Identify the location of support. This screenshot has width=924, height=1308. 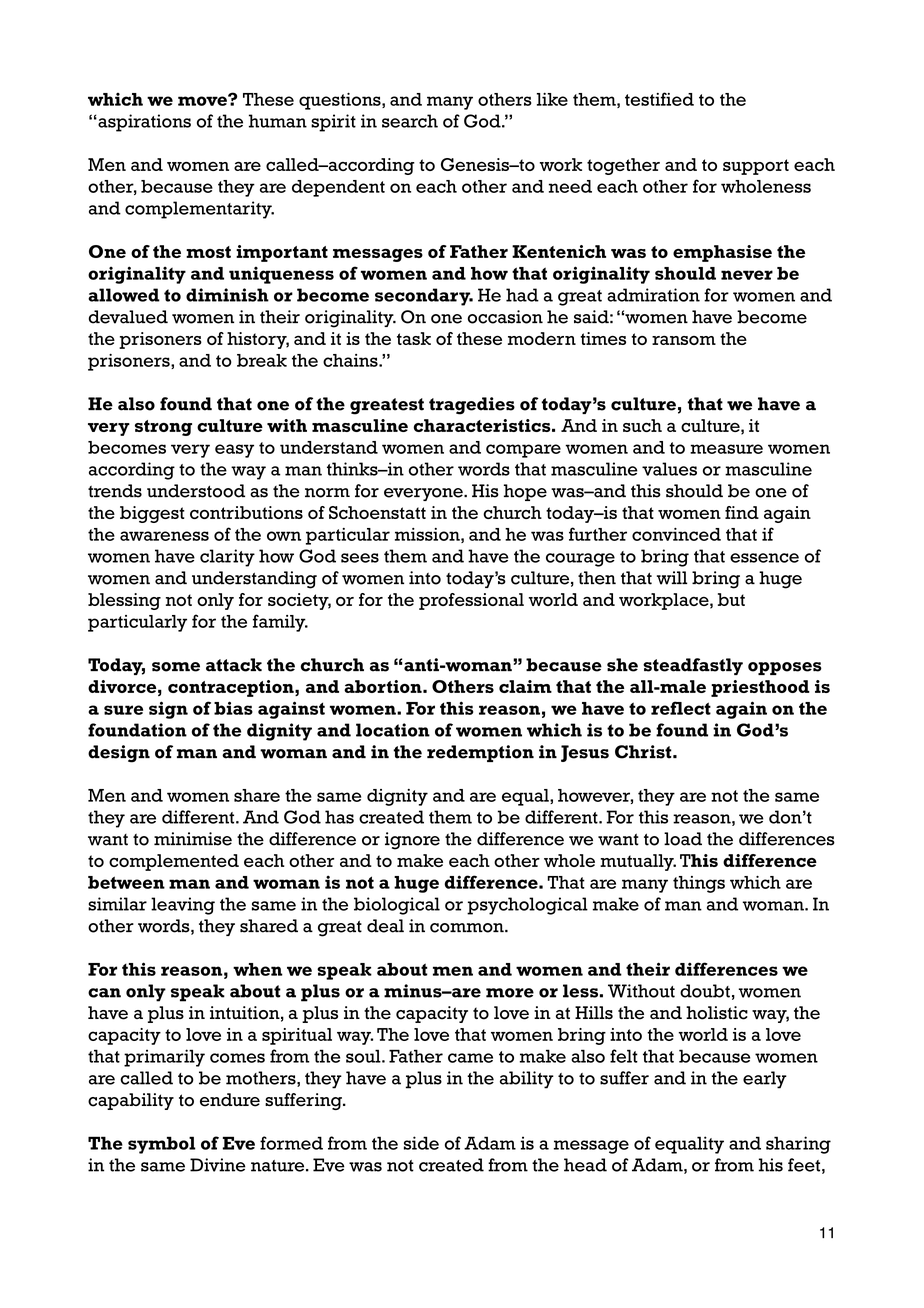
(756, 167).
